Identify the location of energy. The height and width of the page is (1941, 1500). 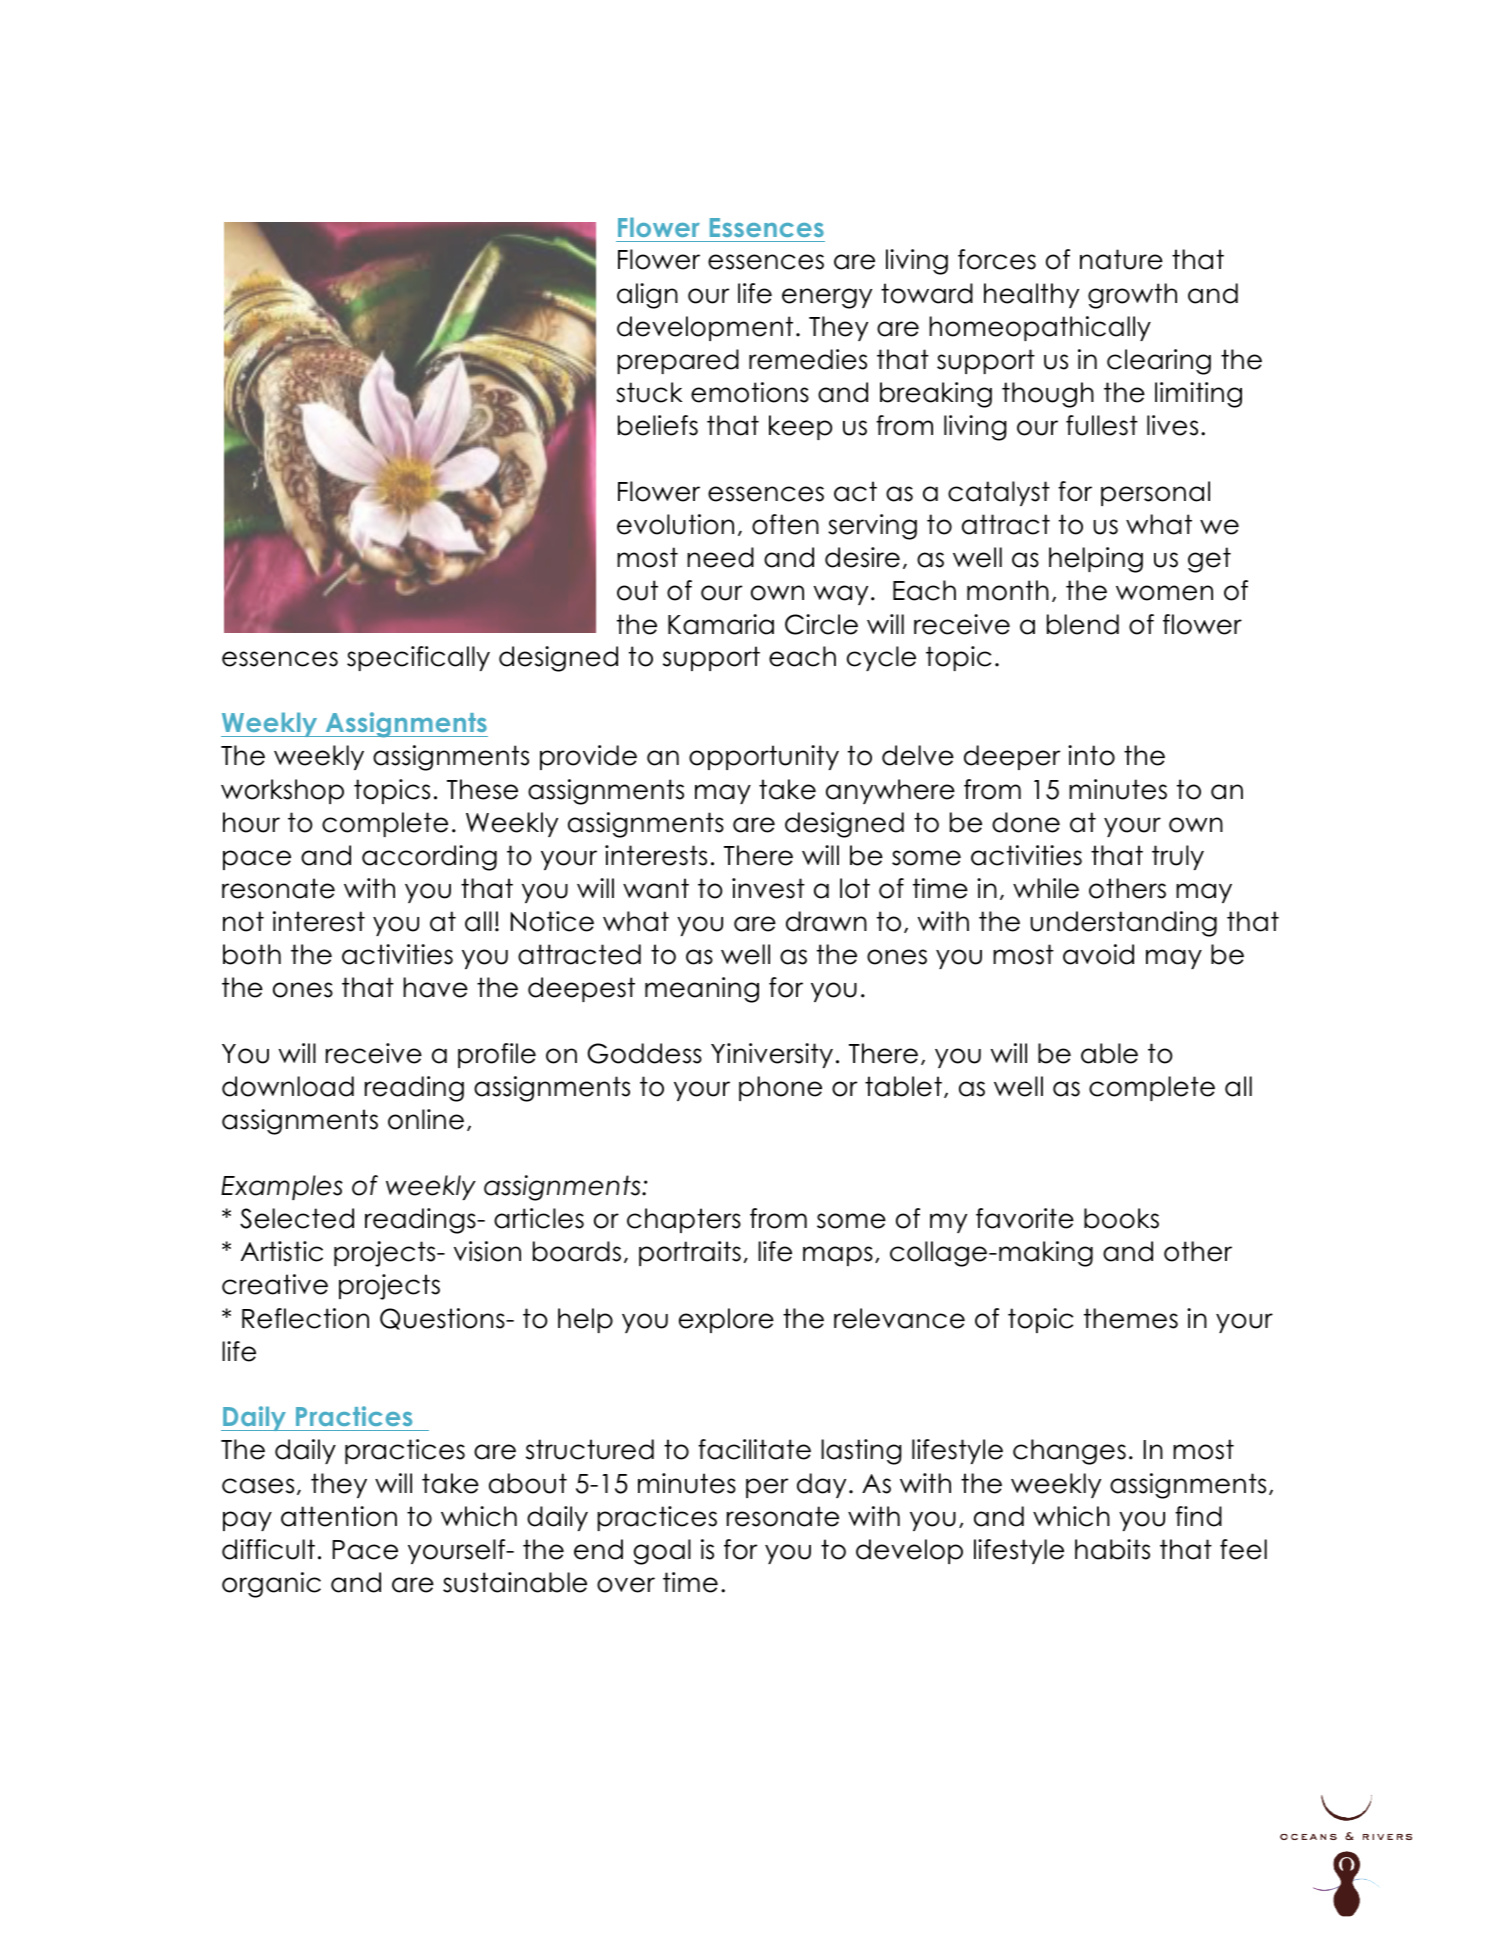
(827, 298).
